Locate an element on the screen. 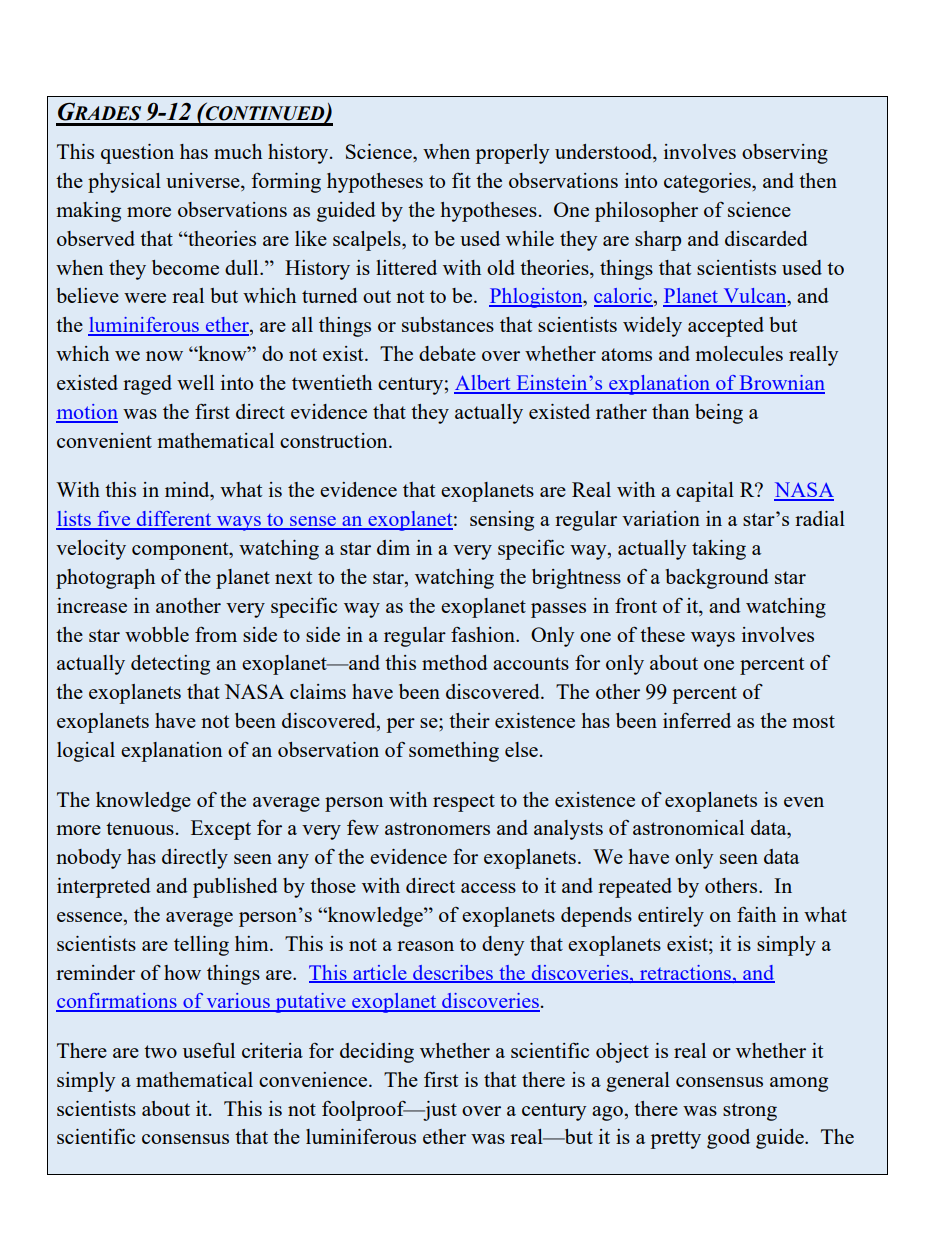 The image size is (952, 1233). physical is located at coordinates (124, 183).
